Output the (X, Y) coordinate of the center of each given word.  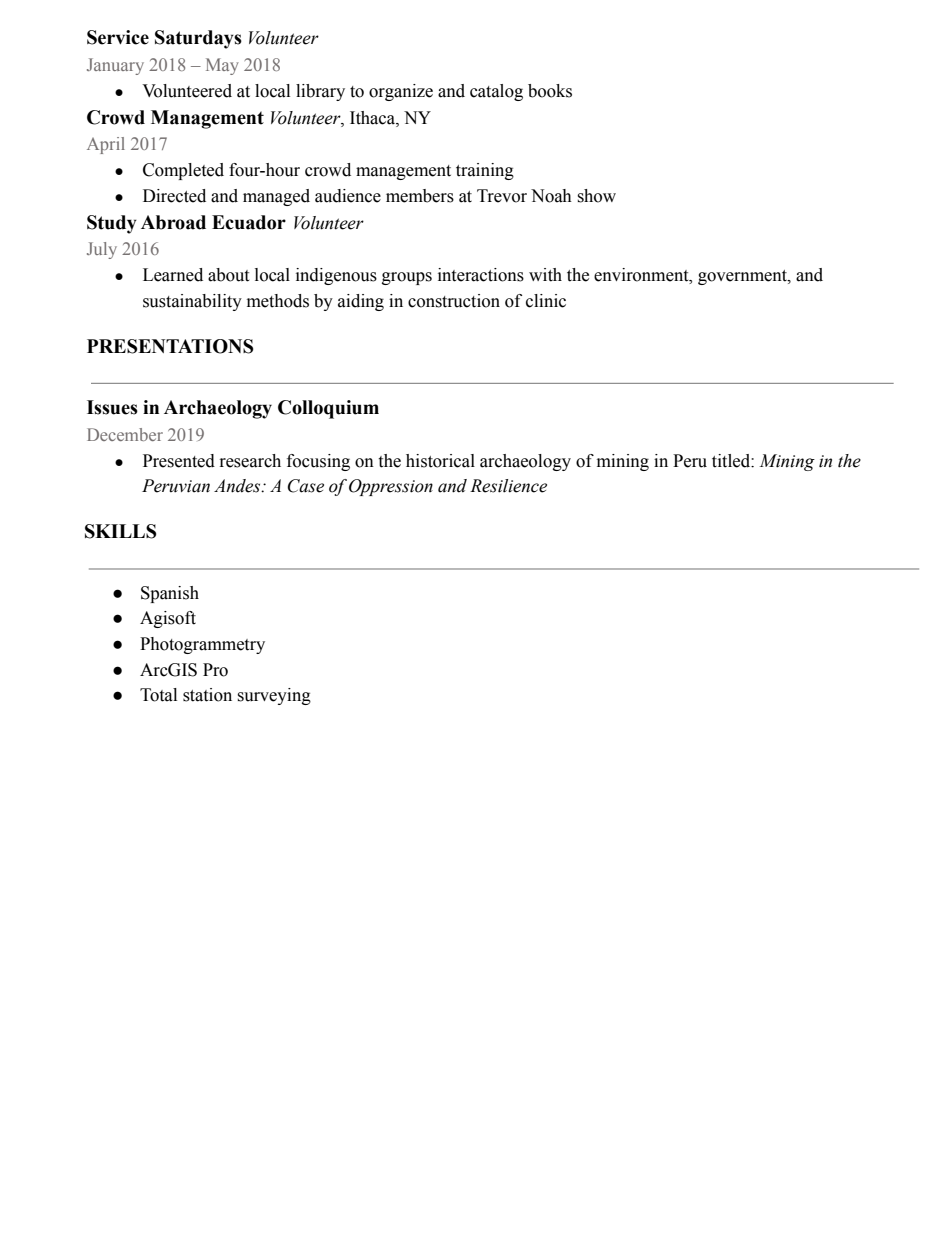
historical (440, 461)
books (550, 91)
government (743, 277)
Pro (215, 670)
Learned (173, 275)
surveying (274, 696)
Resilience (508, 486)
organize (401, 92)
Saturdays (198, 39)
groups (407, 278)
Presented (179, 461)
